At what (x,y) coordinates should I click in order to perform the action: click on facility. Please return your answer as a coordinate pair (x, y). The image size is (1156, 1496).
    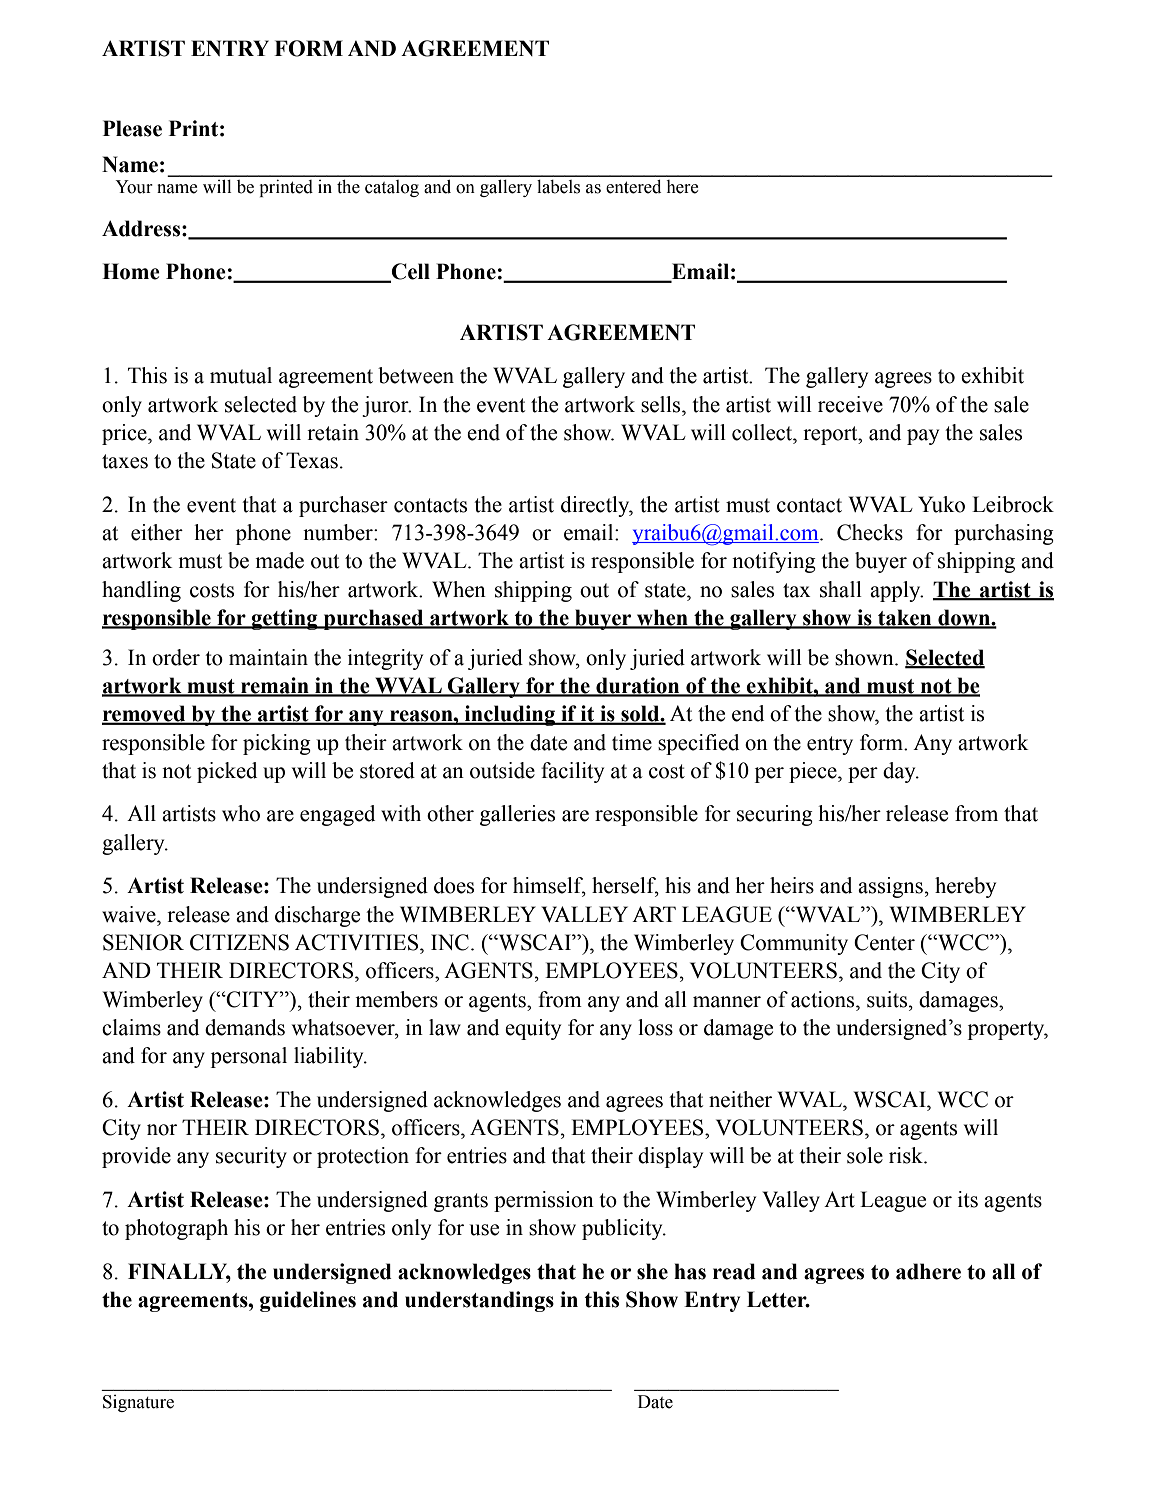
    Looking at the image, I should click on (572, 772).
